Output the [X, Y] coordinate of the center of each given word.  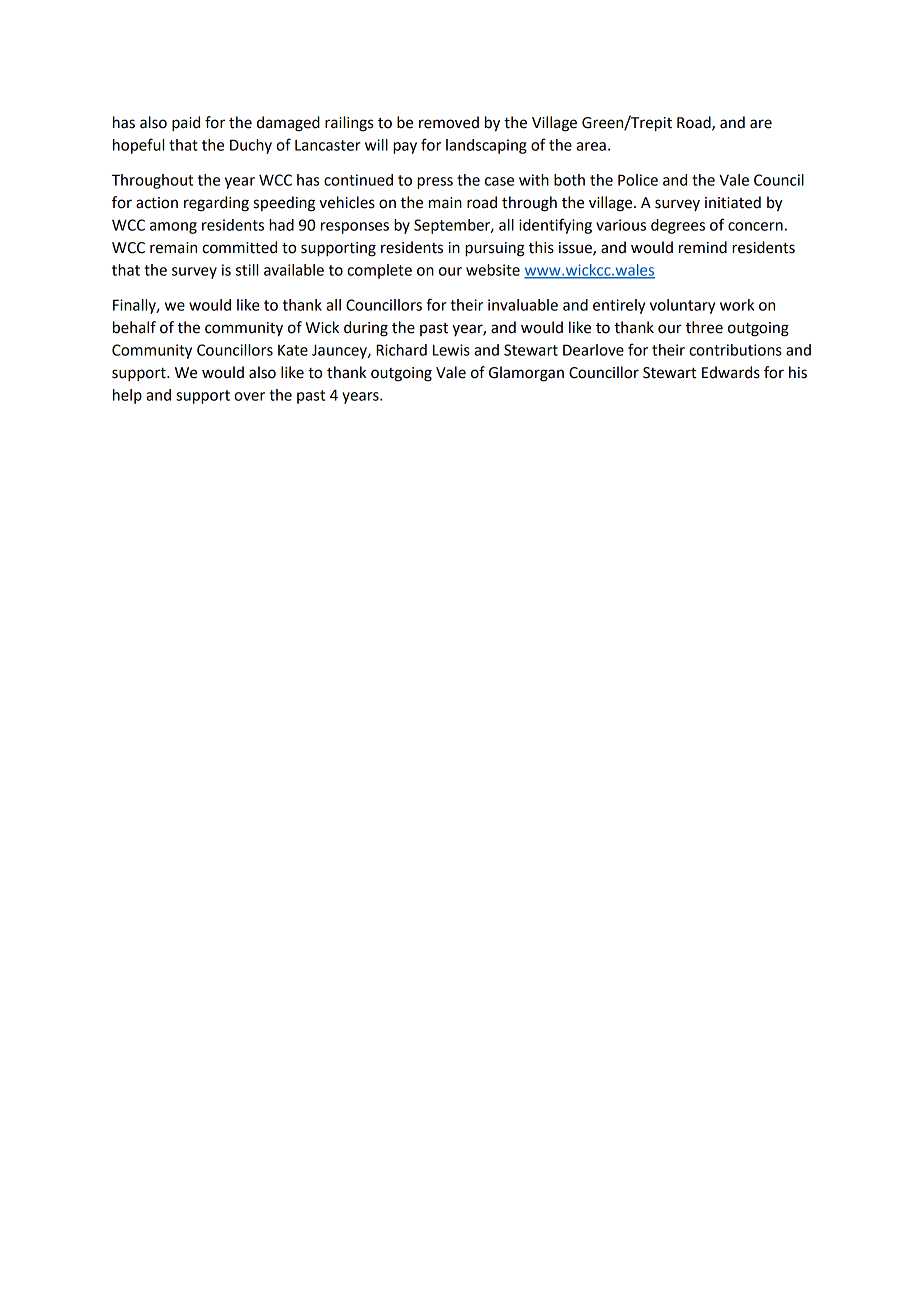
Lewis [451, 350]
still [247, 270]
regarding [216, 204]
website [493, 270]
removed [449, 122]
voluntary [682, 306]
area [591, 146]
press [435, 183]
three [704, 327]
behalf [134, 327]
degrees [678, 226]
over [249, 396]
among [173, 228]
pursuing [495, 249]
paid [186, 124]
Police [638, 180]
